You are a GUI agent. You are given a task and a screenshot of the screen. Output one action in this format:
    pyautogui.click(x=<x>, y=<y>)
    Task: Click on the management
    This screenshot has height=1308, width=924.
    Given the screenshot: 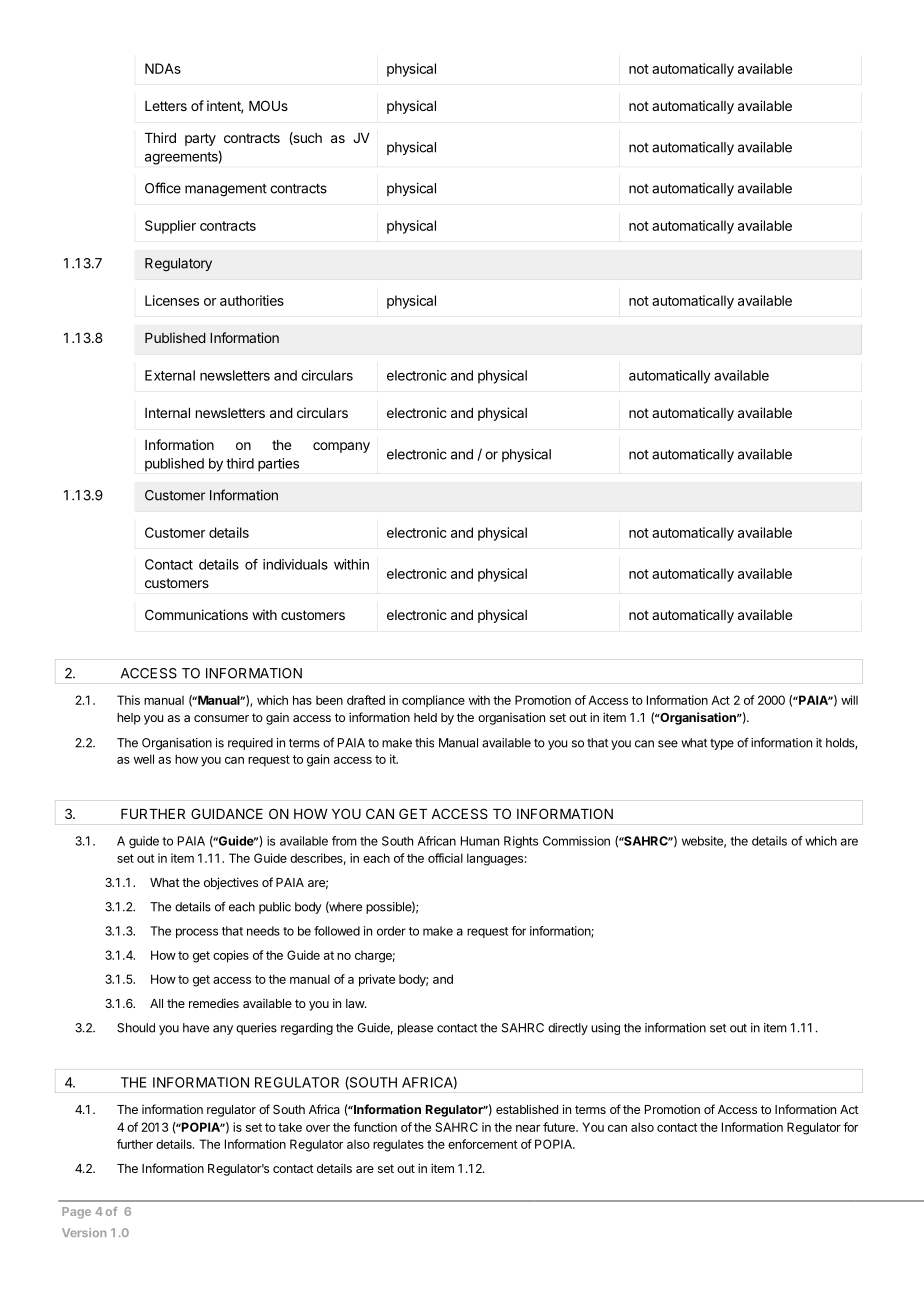 What is the action you would take?
    pyautogui.click(x=226, y=190)
